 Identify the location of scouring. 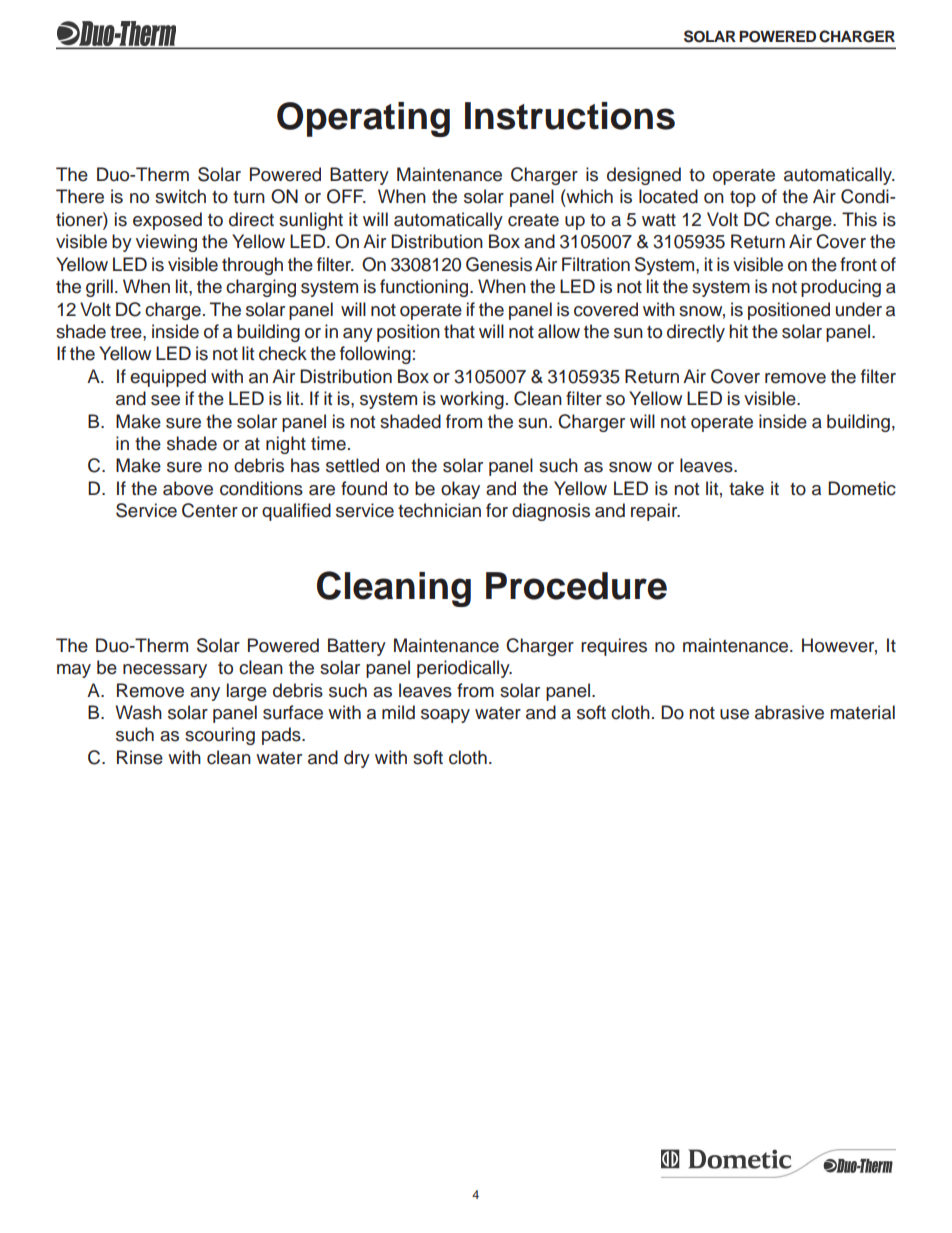
(220, 736).
